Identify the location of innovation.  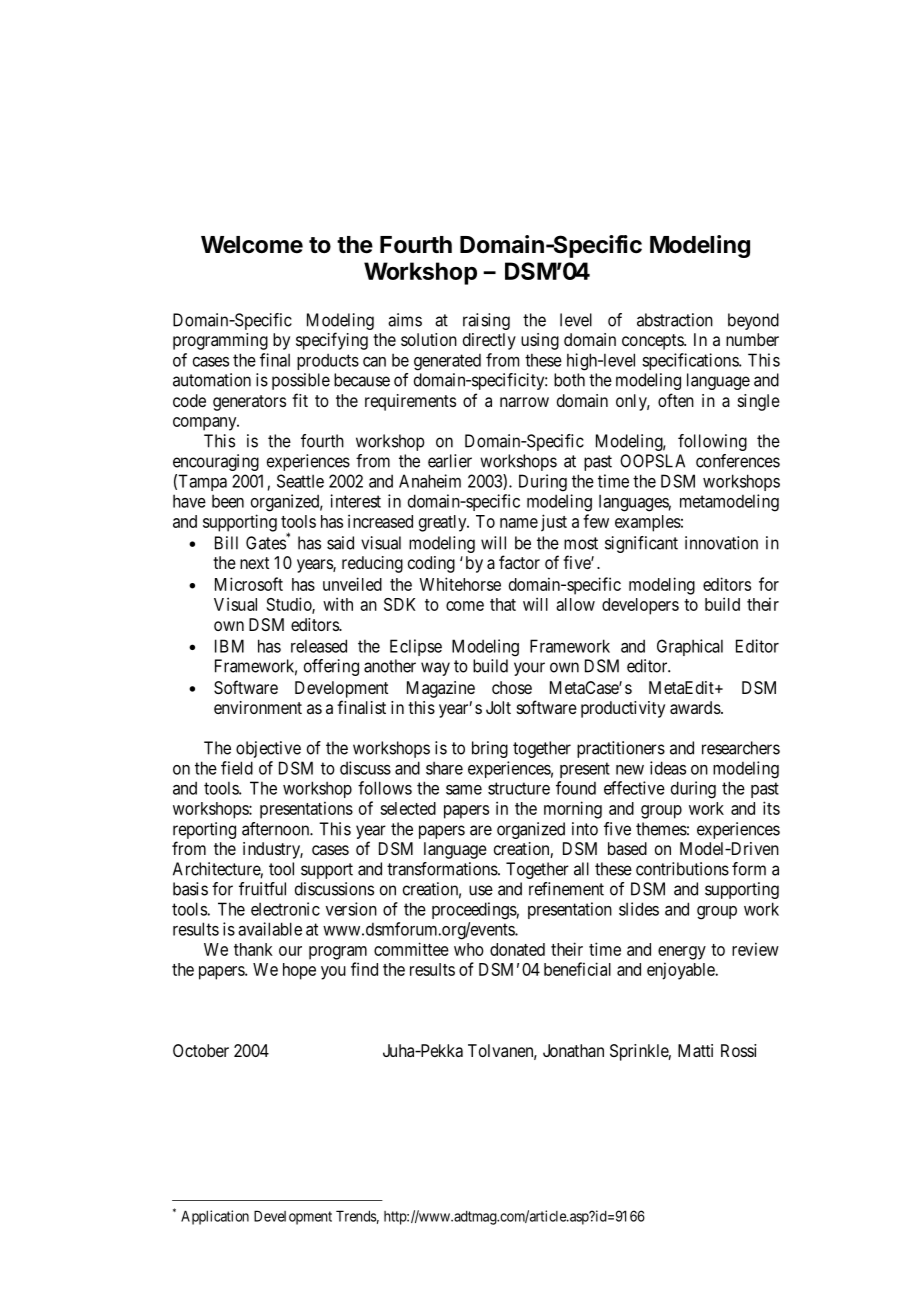
(721, 543).
